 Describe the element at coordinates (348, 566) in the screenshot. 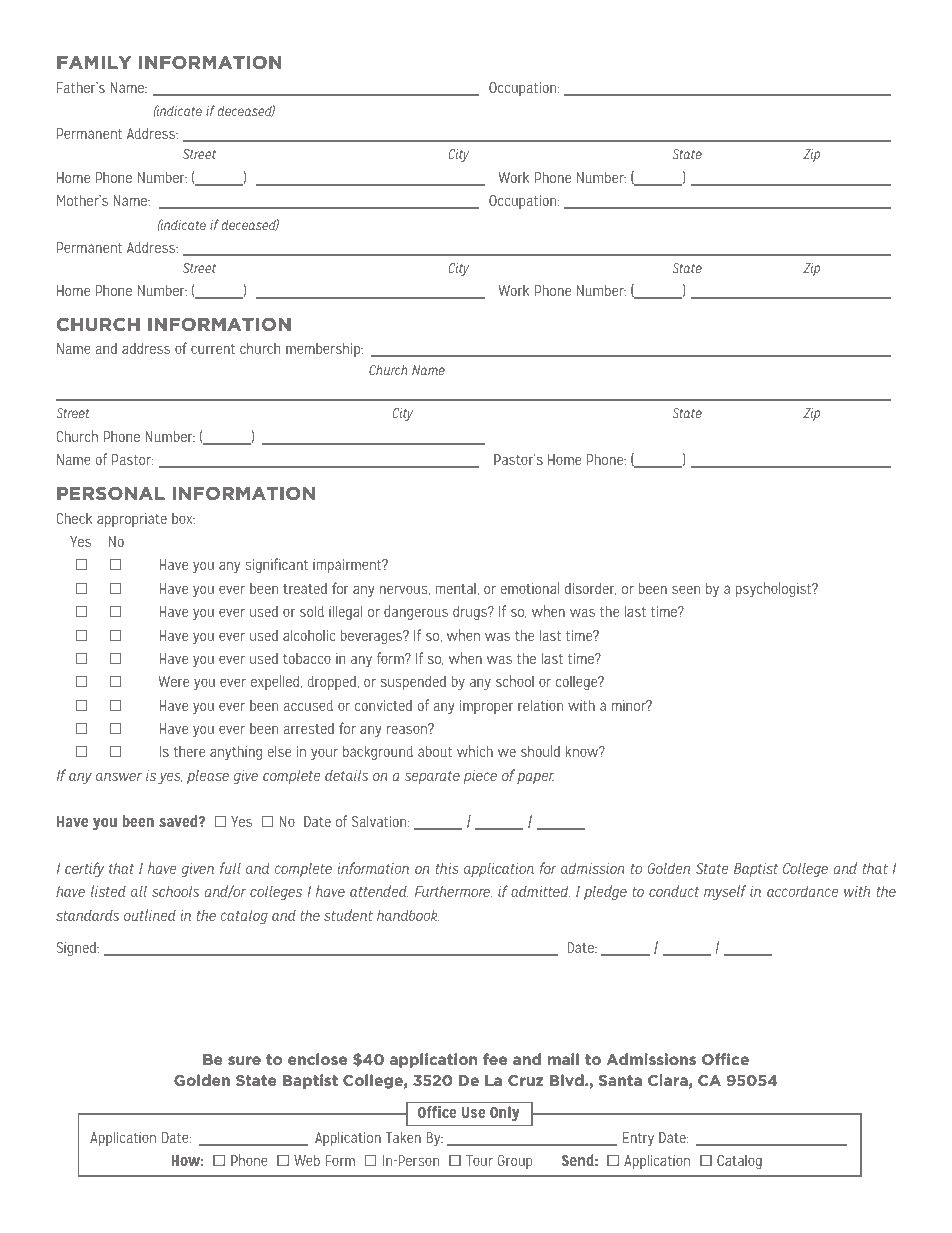

I see `impairment` at that location.
